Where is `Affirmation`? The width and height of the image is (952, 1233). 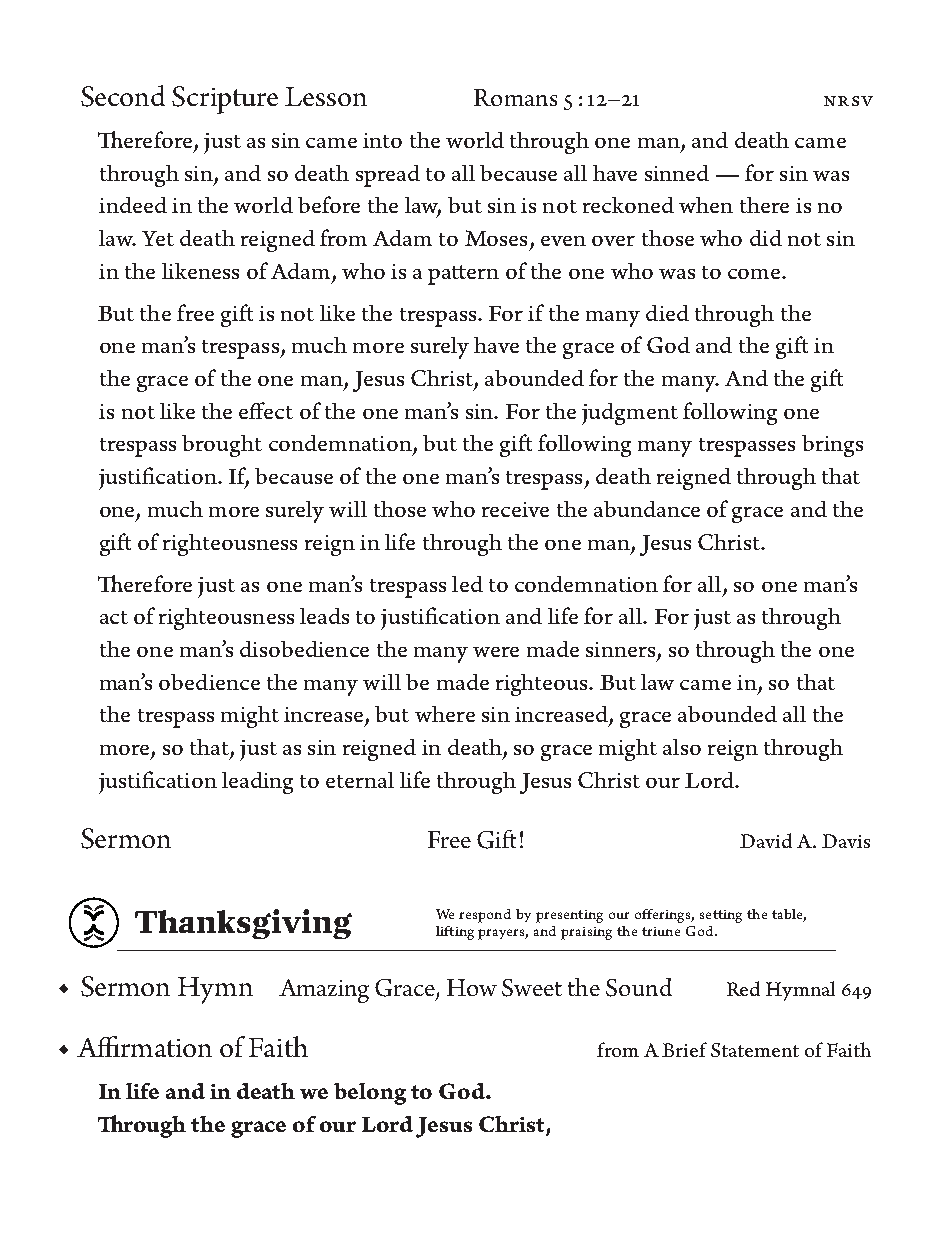 Affirmation is located at coordinates (144, 1046).
